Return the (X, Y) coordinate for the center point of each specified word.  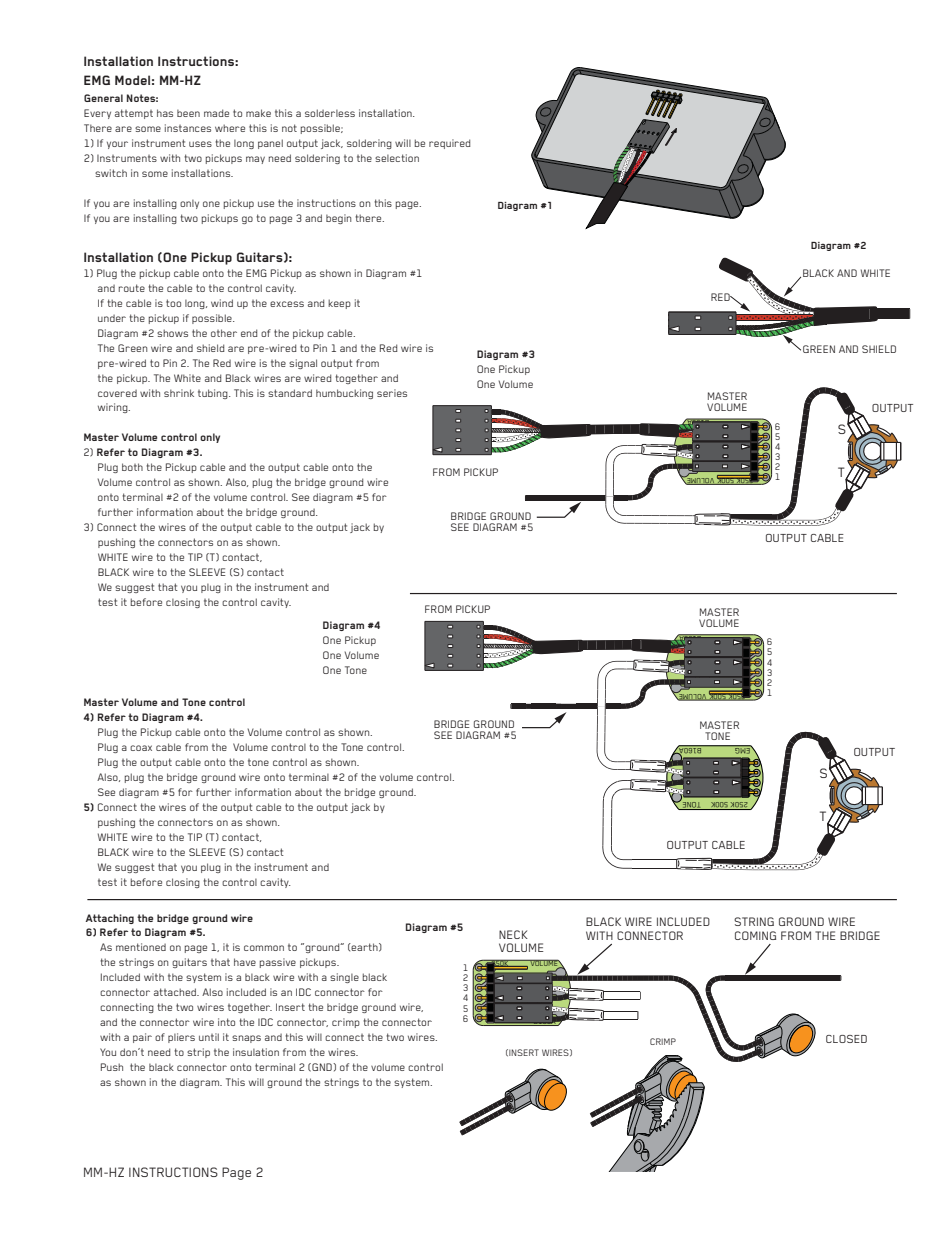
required (450, 144)
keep (339, 304)
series (392, 393)
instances (188, 128)
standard (290, 393)
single (344, 978)
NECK (513, 934)
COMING (755, 935)
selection (397, 158)
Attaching (110, 919)
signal (303, 364)
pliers (181, 1038)
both (132, 467)
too (173, 303)
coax (141, 748)
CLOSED (846, 1039)
